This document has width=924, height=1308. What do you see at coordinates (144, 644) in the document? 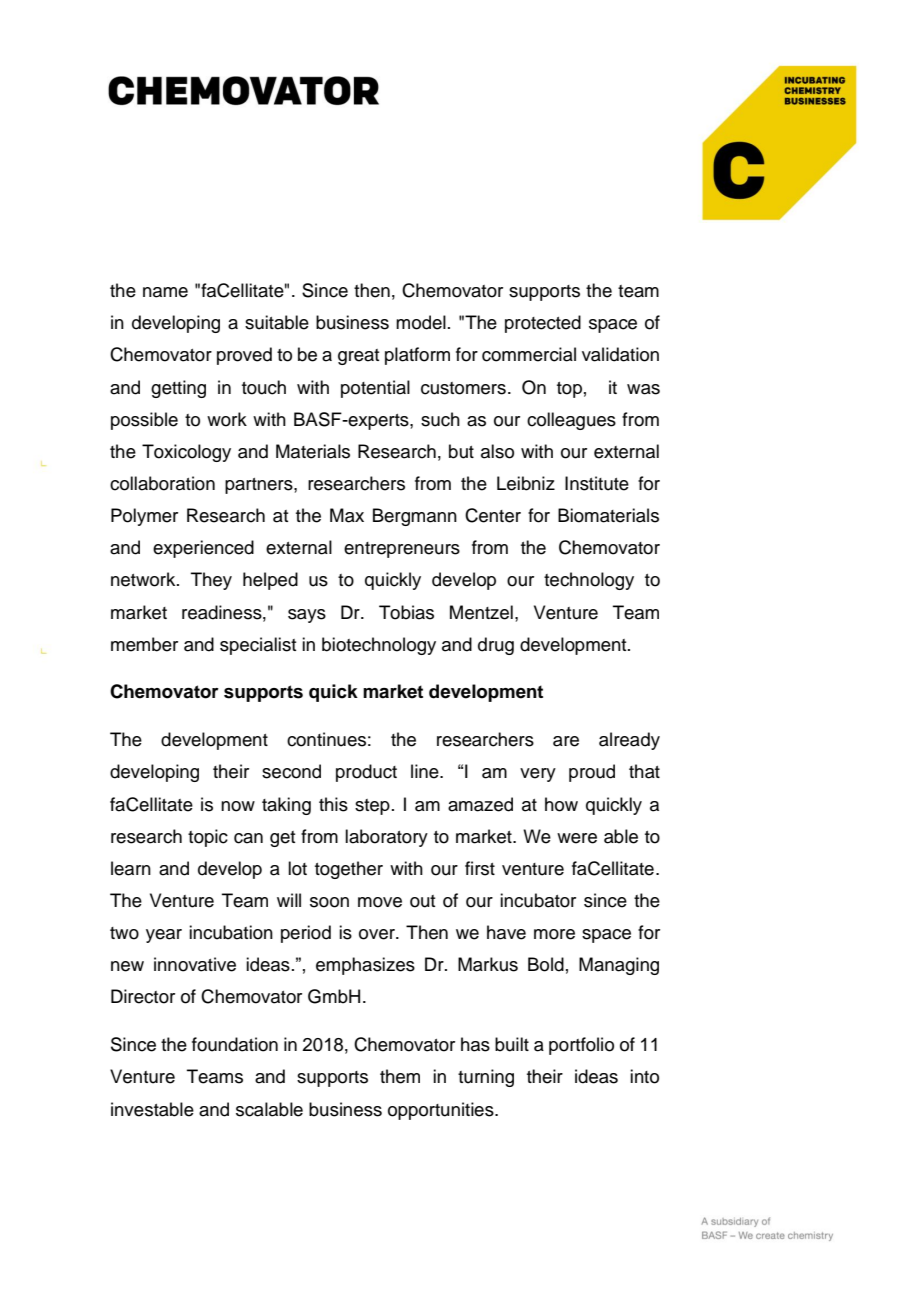
I see `member` at bounding box center [144, 644].
